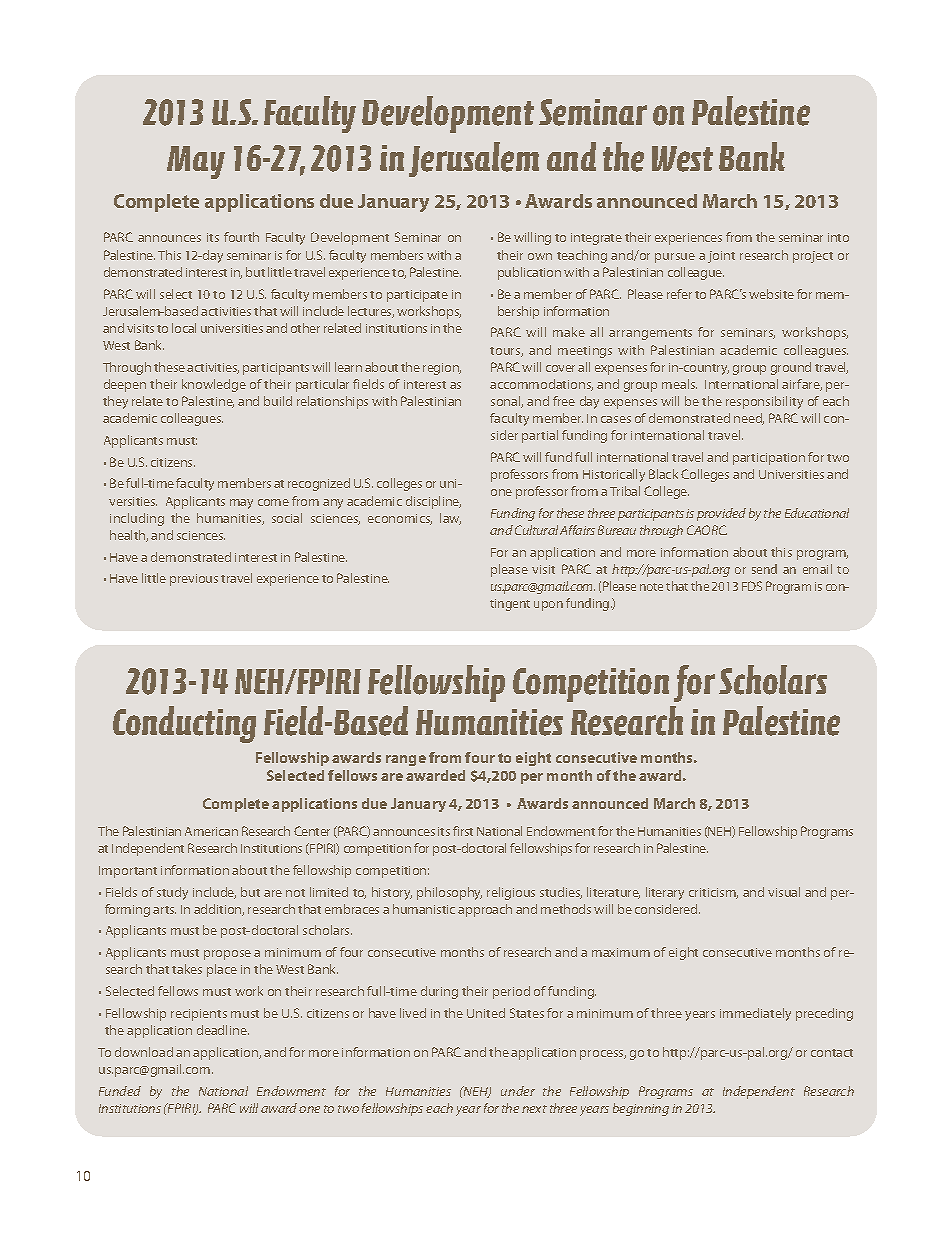 The width and height of the screenshot is (952, 1233). What do you see at coordinates (752, 586) in the screenshot?
I see `FDS` at bounding box center [752, 586].
